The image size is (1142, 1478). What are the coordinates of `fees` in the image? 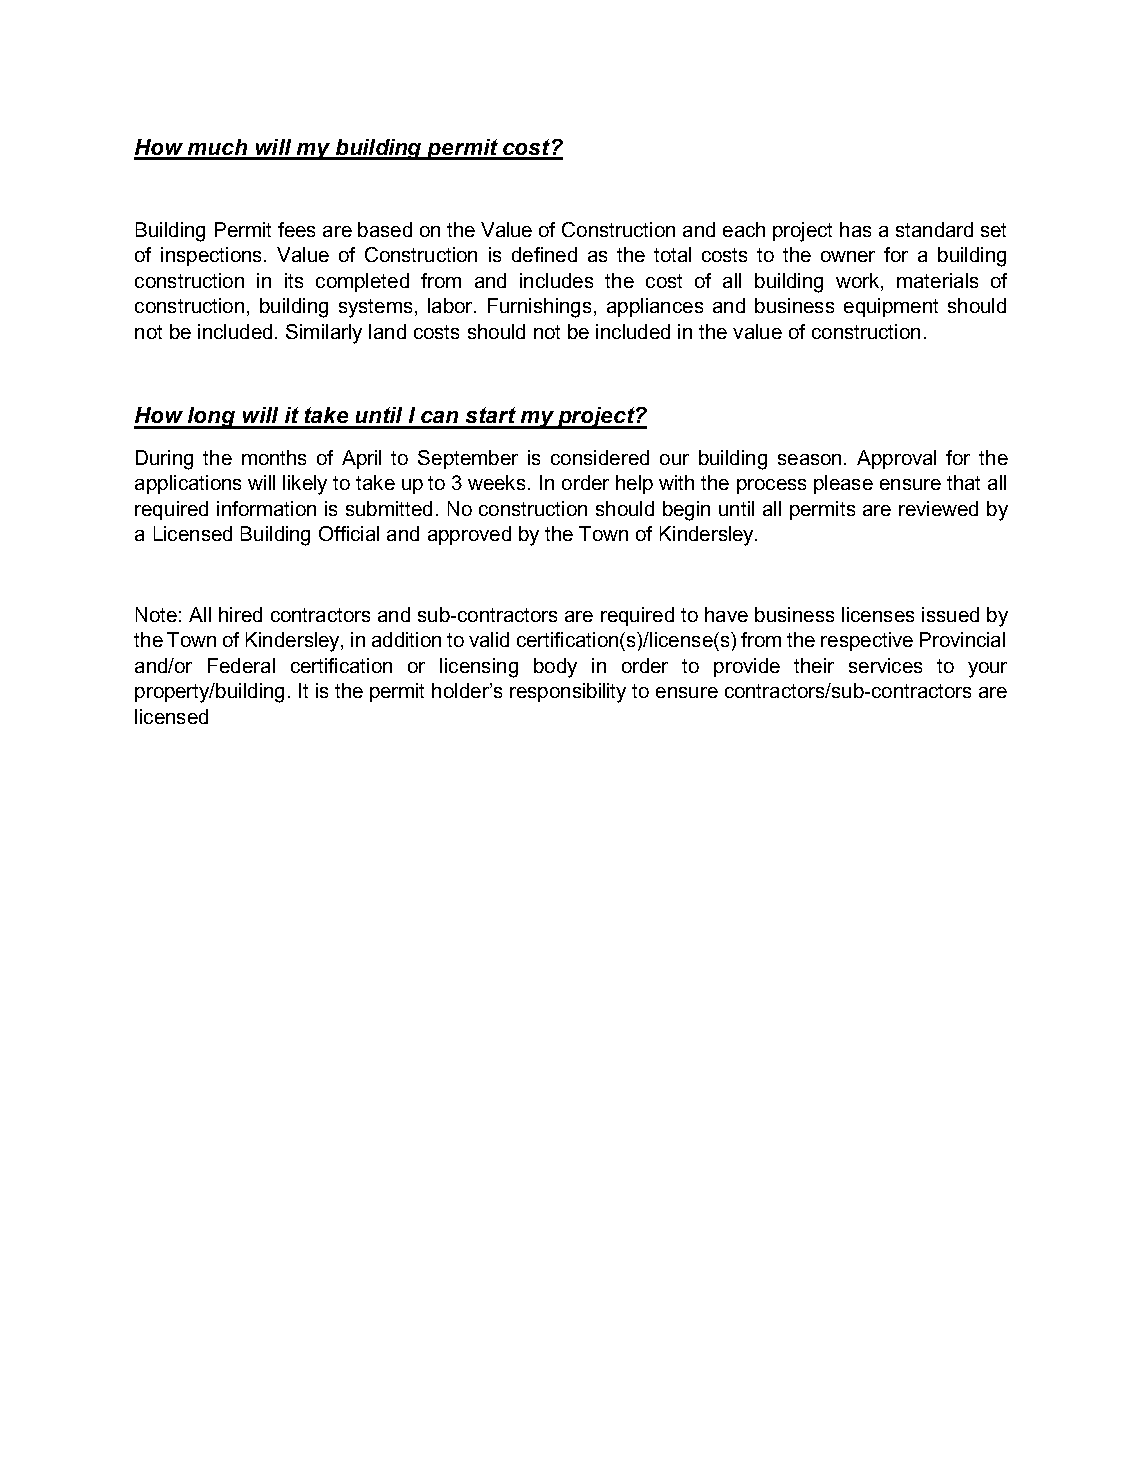 It's located at (296, 229).
